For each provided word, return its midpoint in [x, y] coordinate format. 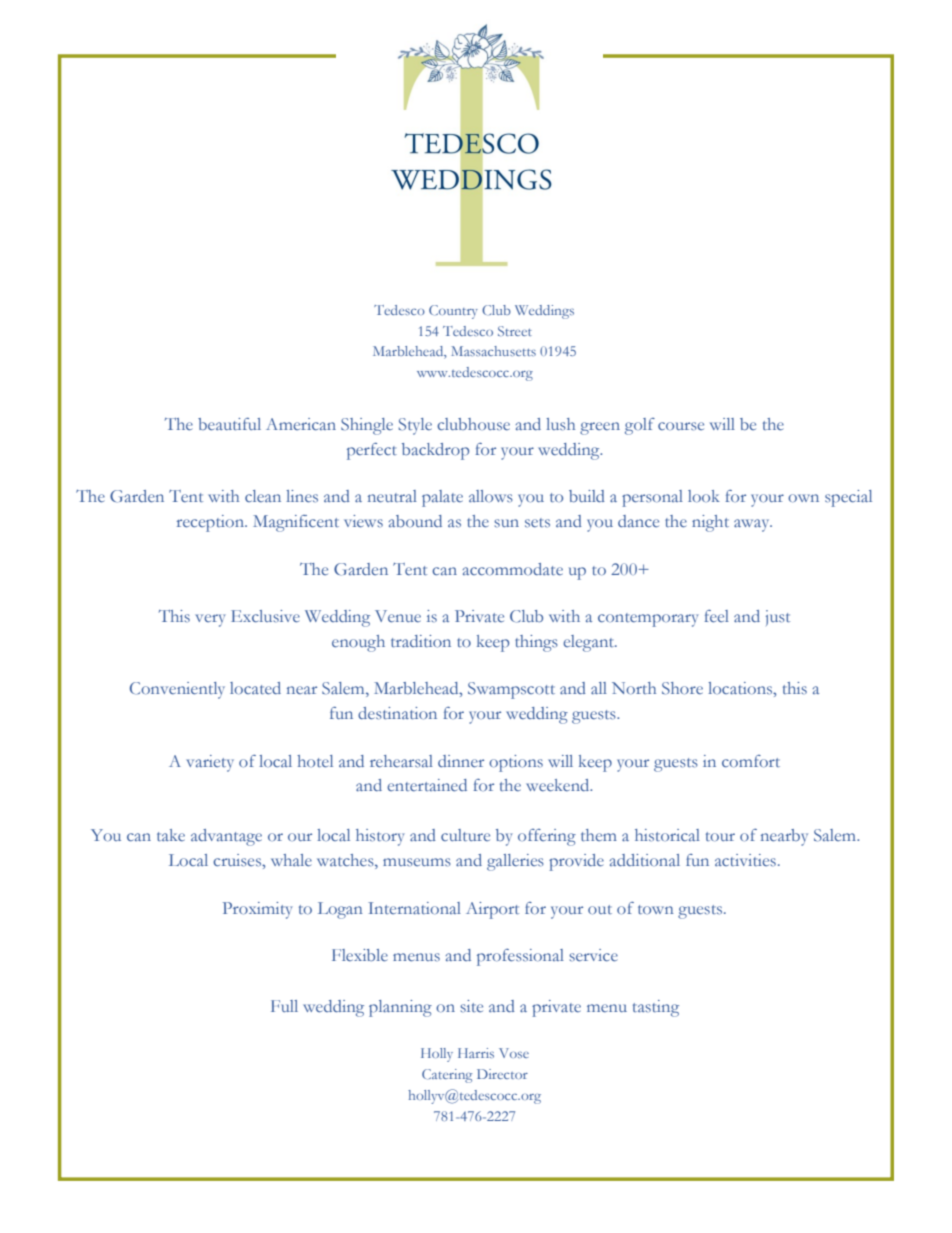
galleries [515, 862]
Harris [476, 1053]
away [753, 525]
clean [263, 496]
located [255, 688]
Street [515, 331]
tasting [656, 1008]
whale [291, 860]
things [536, 643]
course [681, 426]
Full [284, 1006]
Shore [682, 688]
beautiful [229, 424]
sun [506, 523]
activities [745, 860]
